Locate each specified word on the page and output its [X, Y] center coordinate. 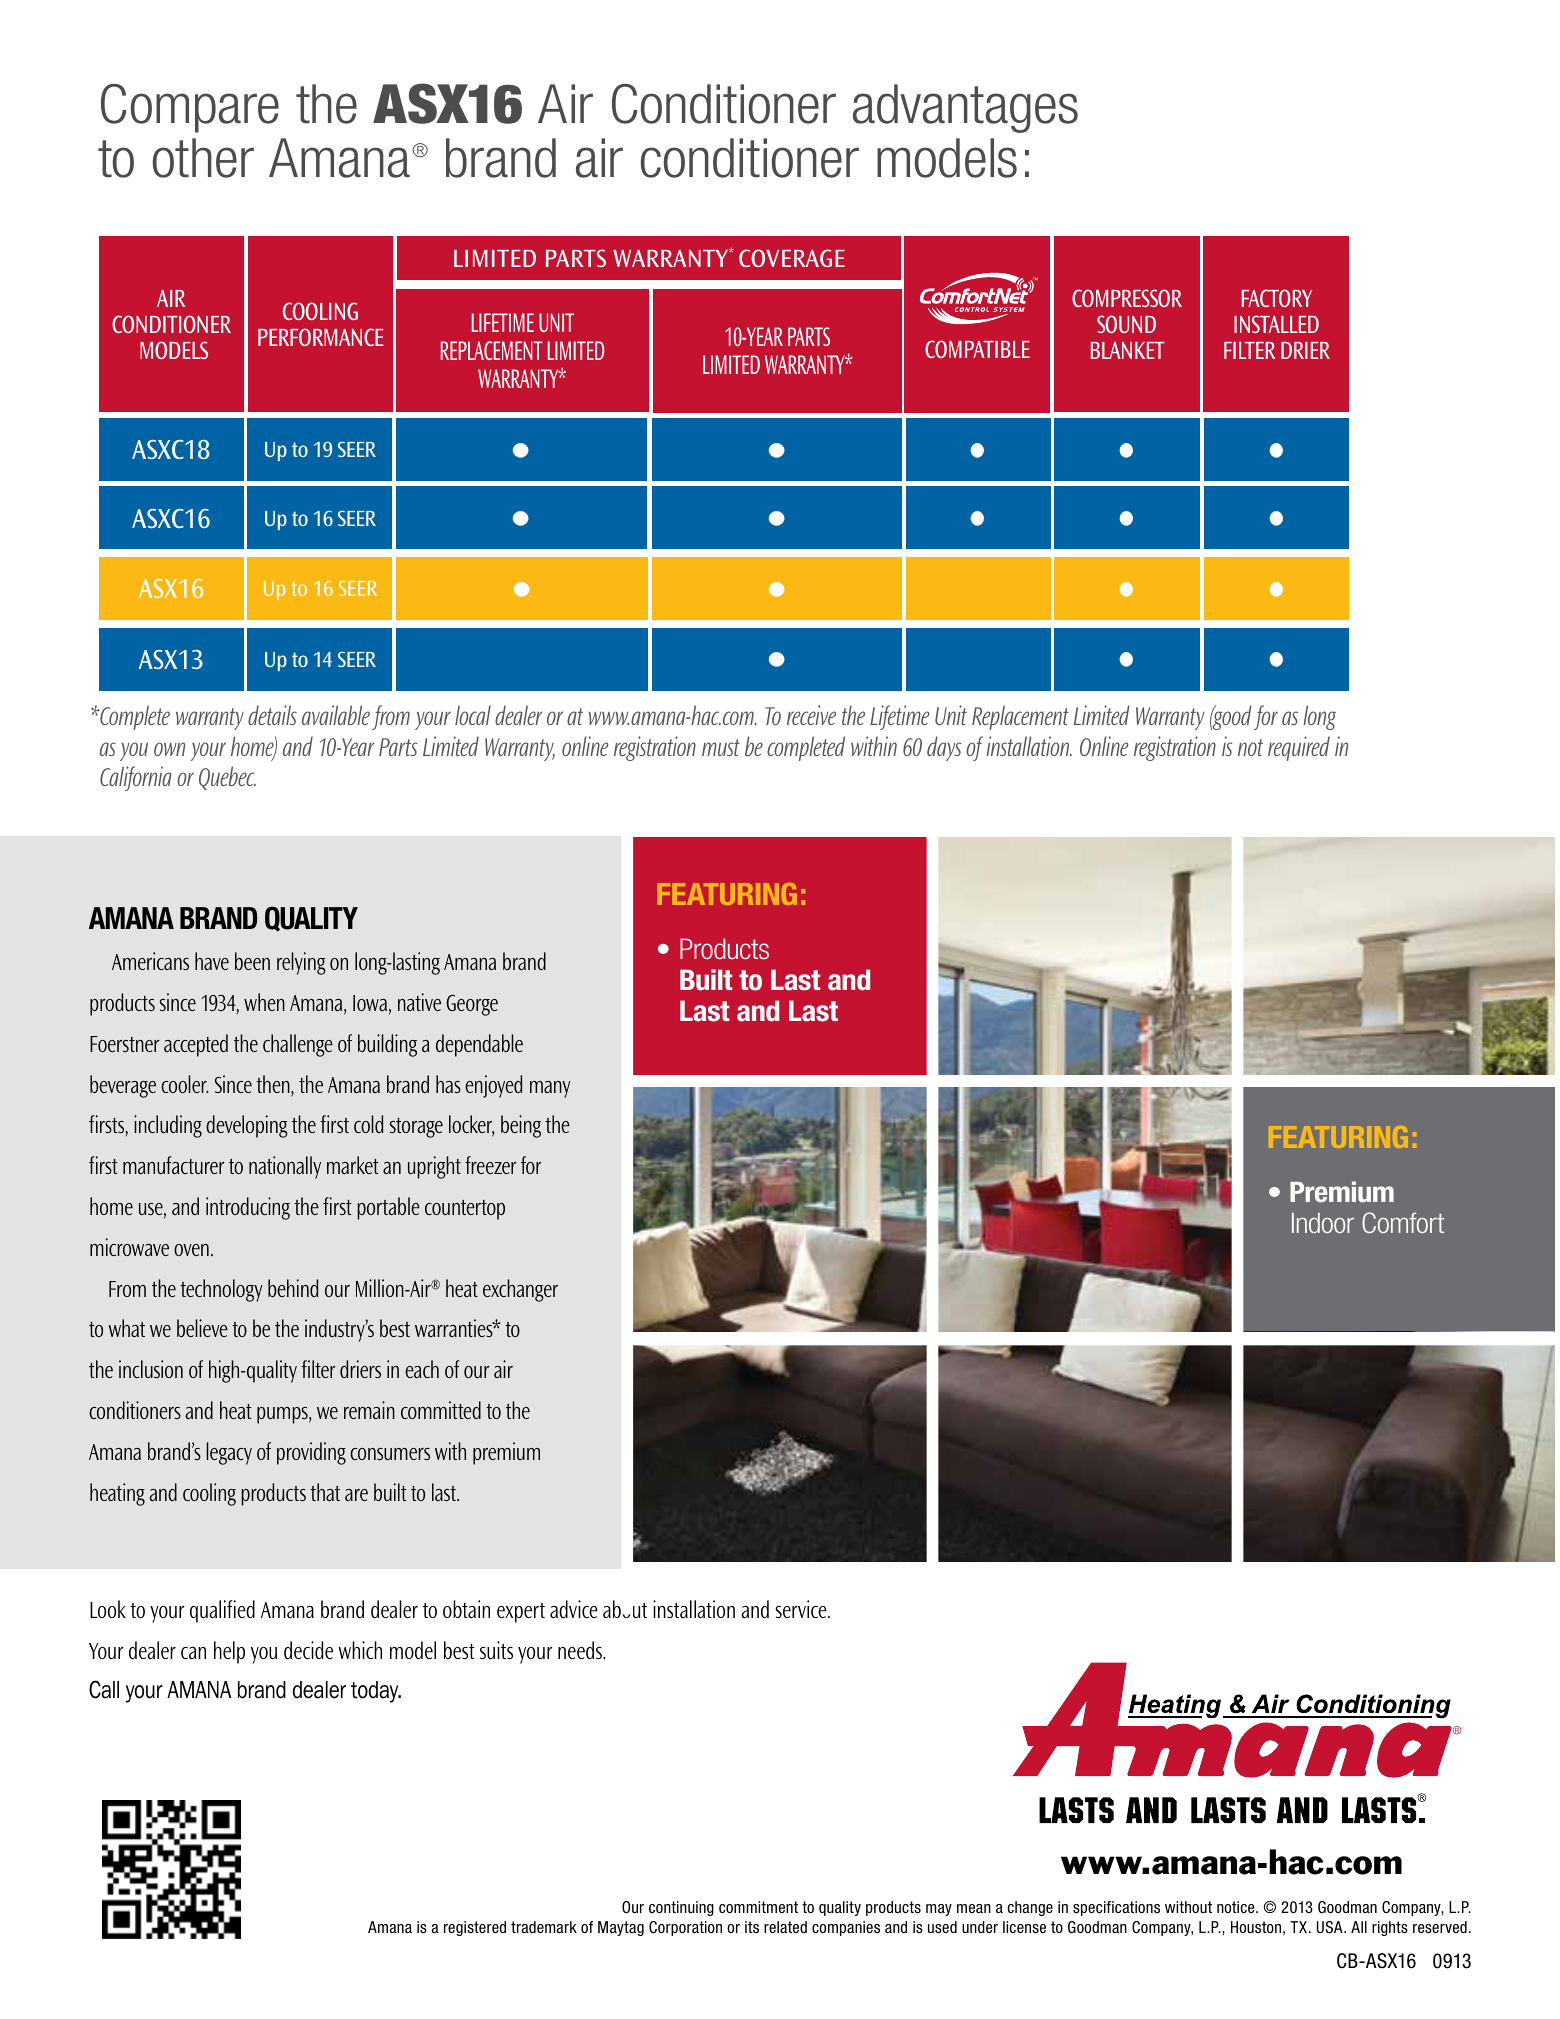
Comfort [1403, 1222]
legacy [229, 1453]
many [550, 1089]
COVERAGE [792, 258]
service [802, 1609]
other [203, 158]
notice [1237, 1907]
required [1299, 748]
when [264, 1002]
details [272, 715]
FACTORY [1277, 298]
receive [811, 715]
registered [475, 1928]
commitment [758, 1907]
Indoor [1323, 1223]
